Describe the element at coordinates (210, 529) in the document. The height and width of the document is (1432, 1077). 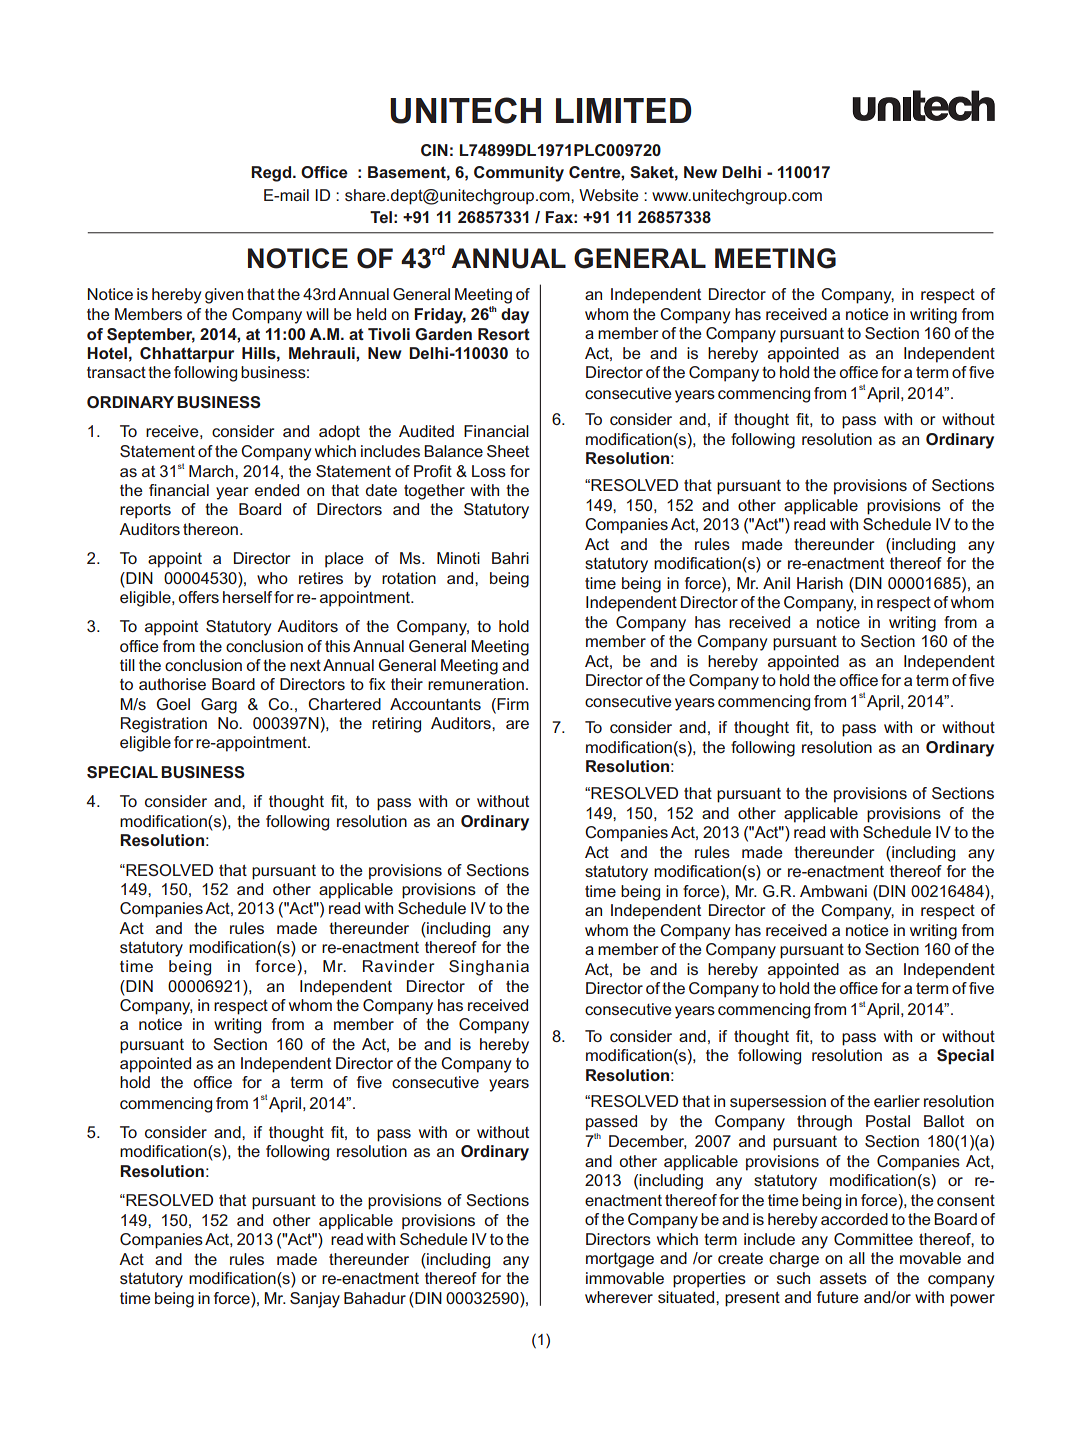
I see `thereon` at that location.
